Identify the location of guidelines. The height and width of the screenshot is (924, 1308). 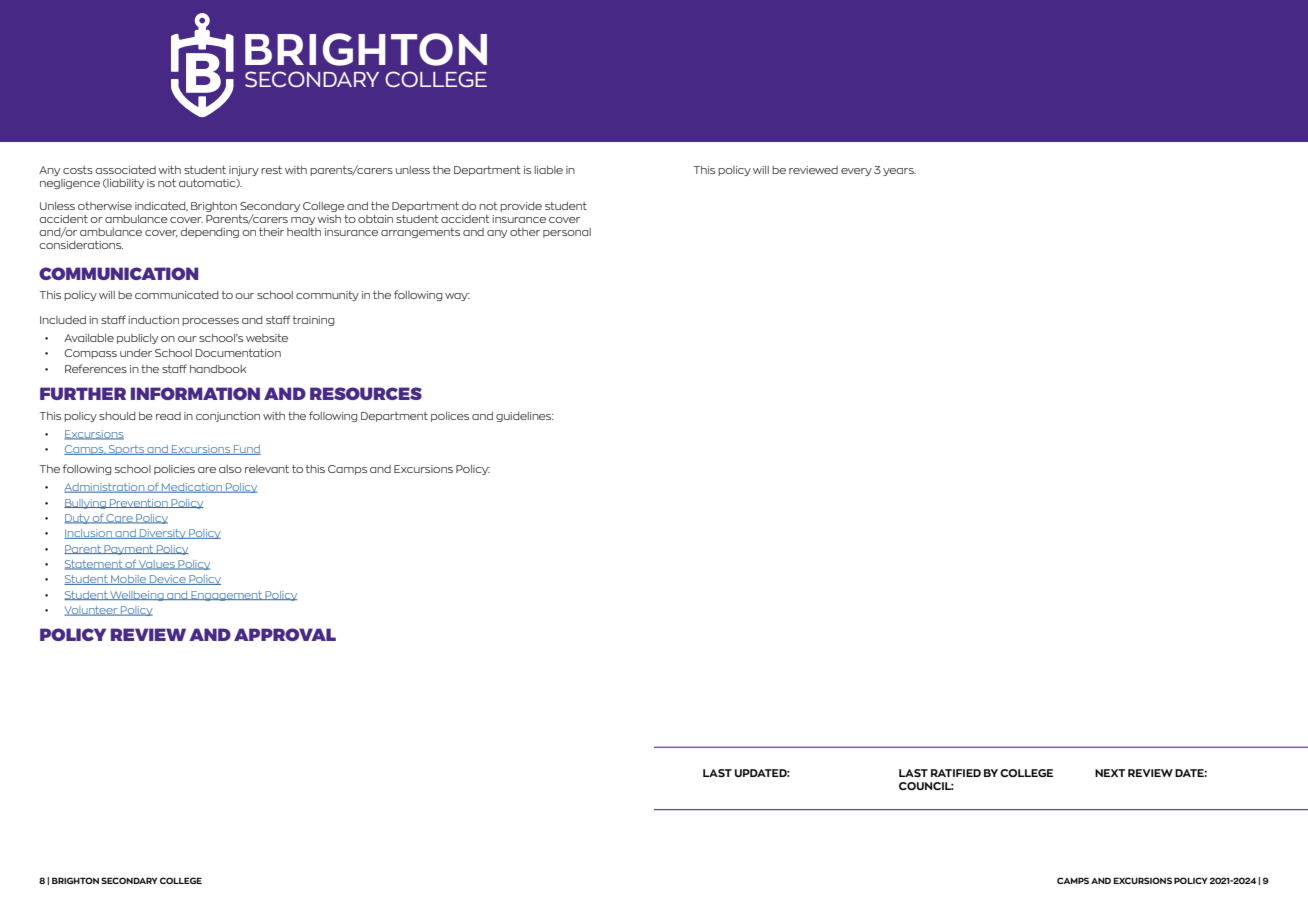
(525, 417).
